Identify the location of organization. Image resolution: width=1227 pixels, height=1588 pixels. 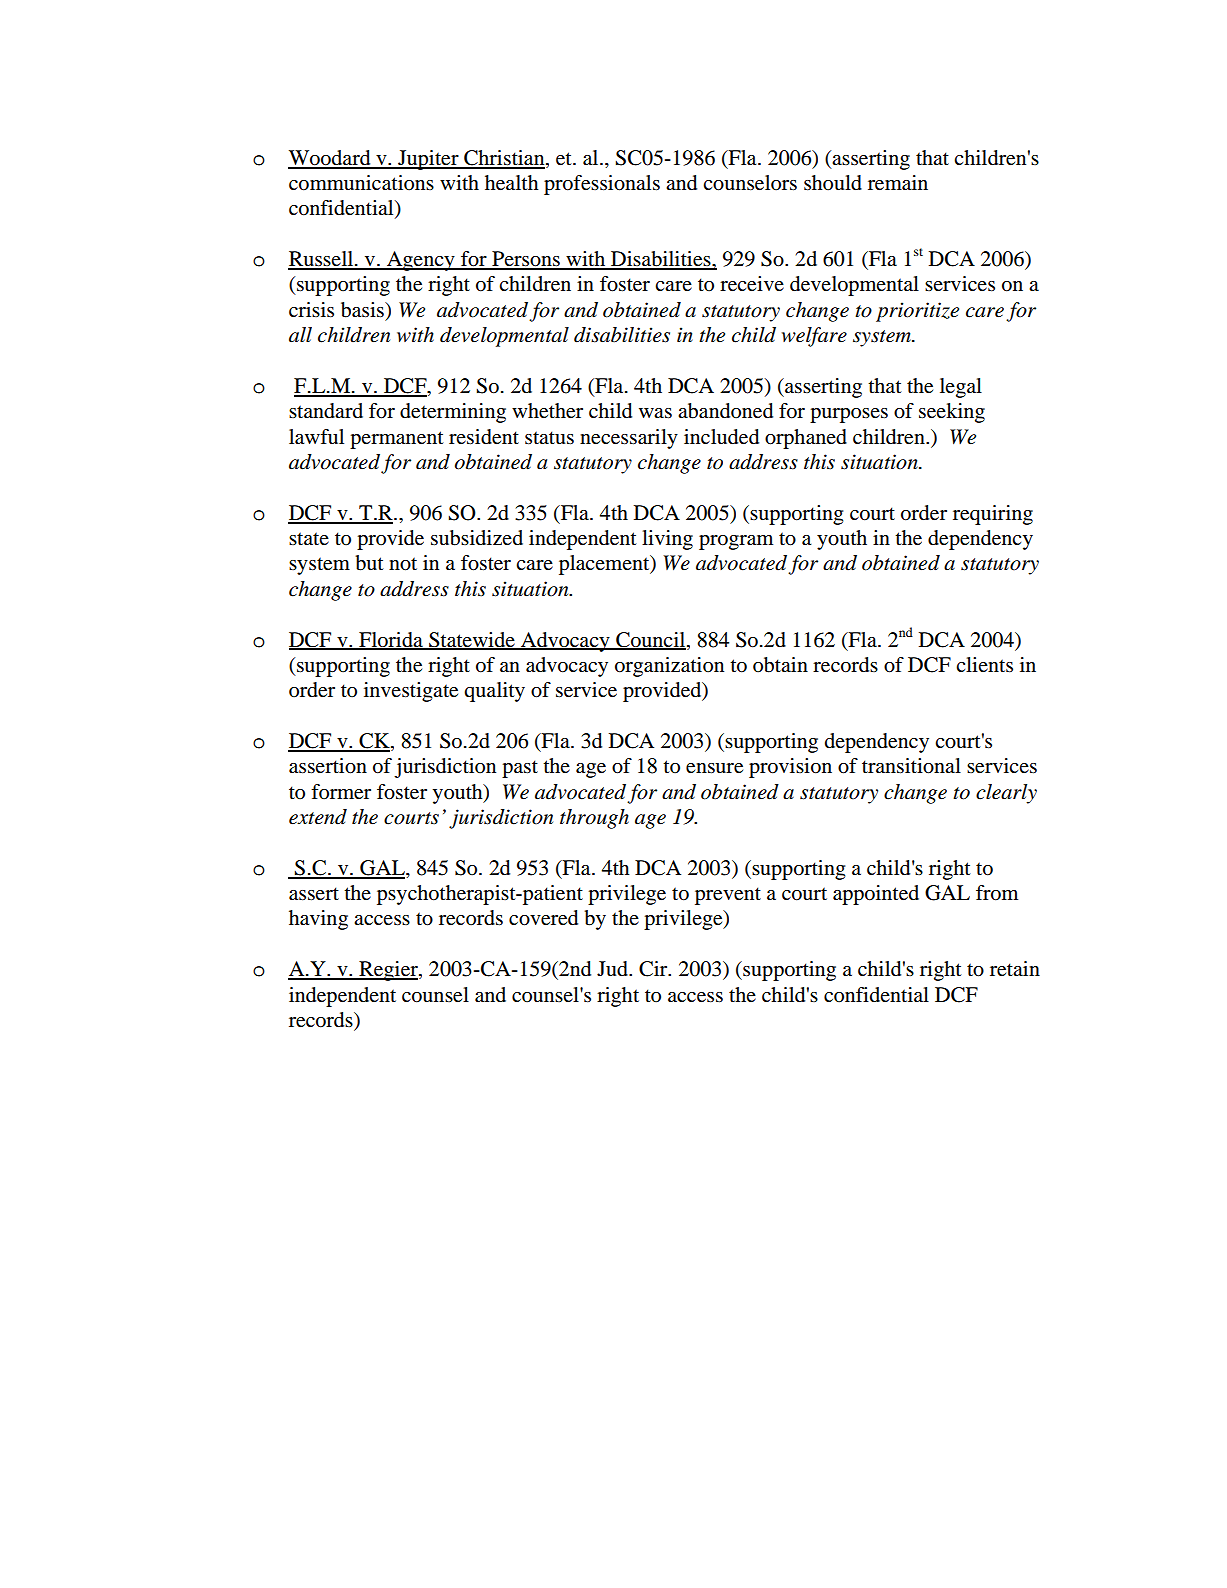
(669, 667).
